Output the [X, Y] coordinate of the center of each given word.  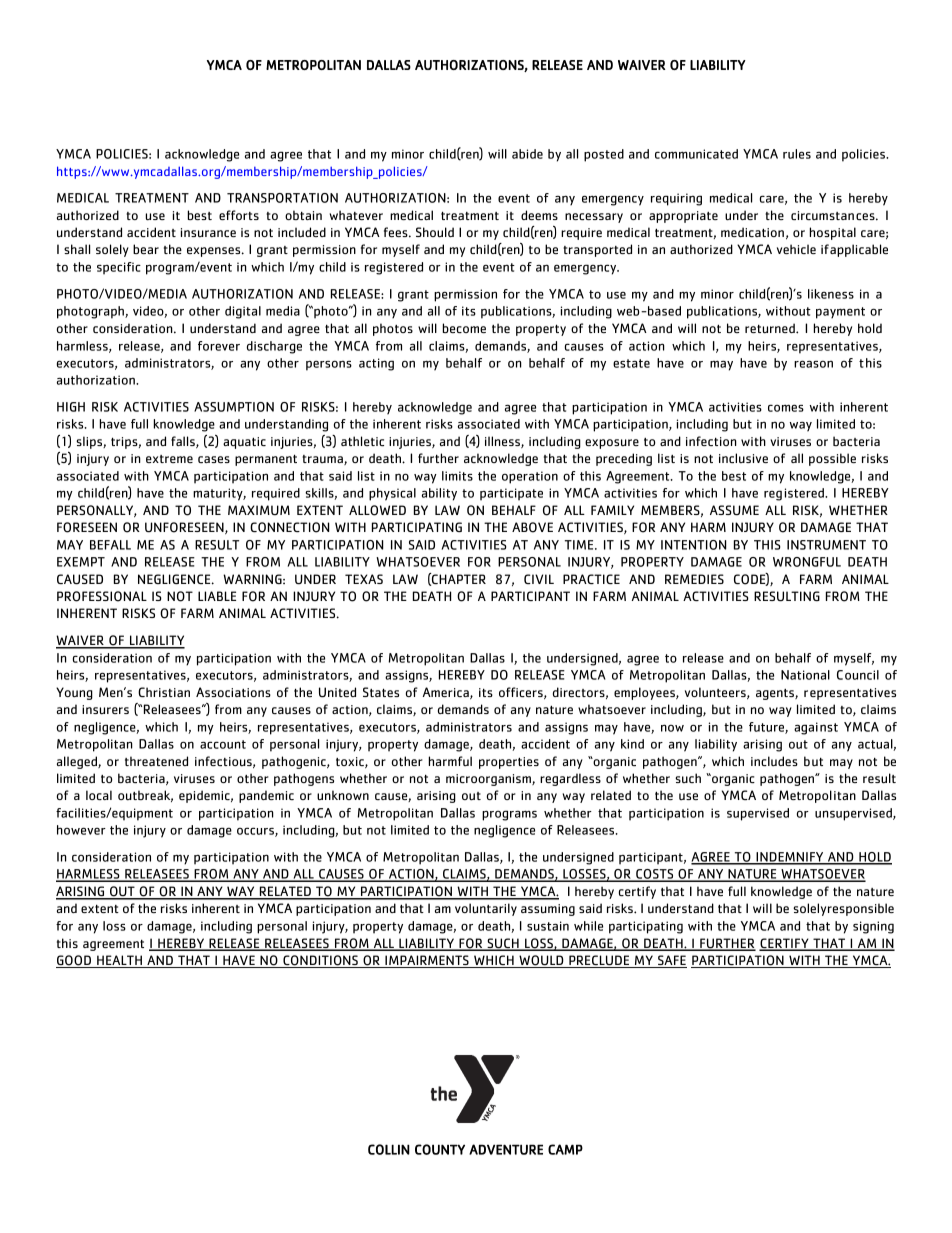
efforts [239, 215]
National [805, 675]
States [381, 692]
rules [797, 154]
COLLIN [389, 1149]
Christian [164, 692]
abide [527, 154]
